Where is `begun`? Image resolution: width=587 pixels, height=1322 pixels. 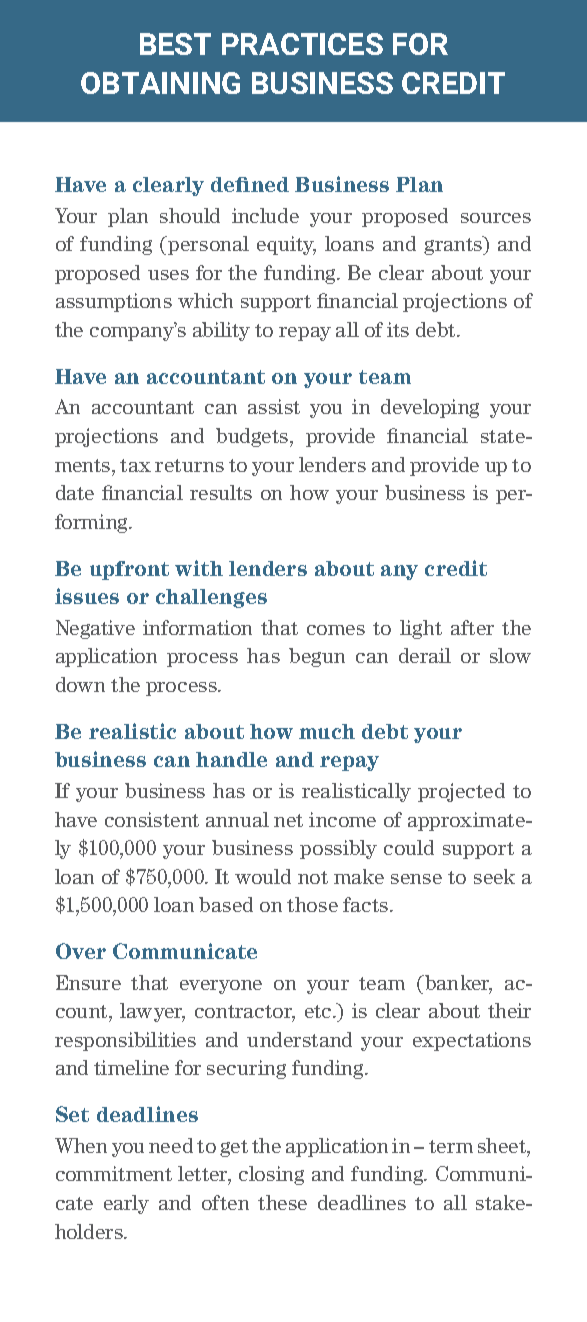 begun is located at coordinates (317, 657).
